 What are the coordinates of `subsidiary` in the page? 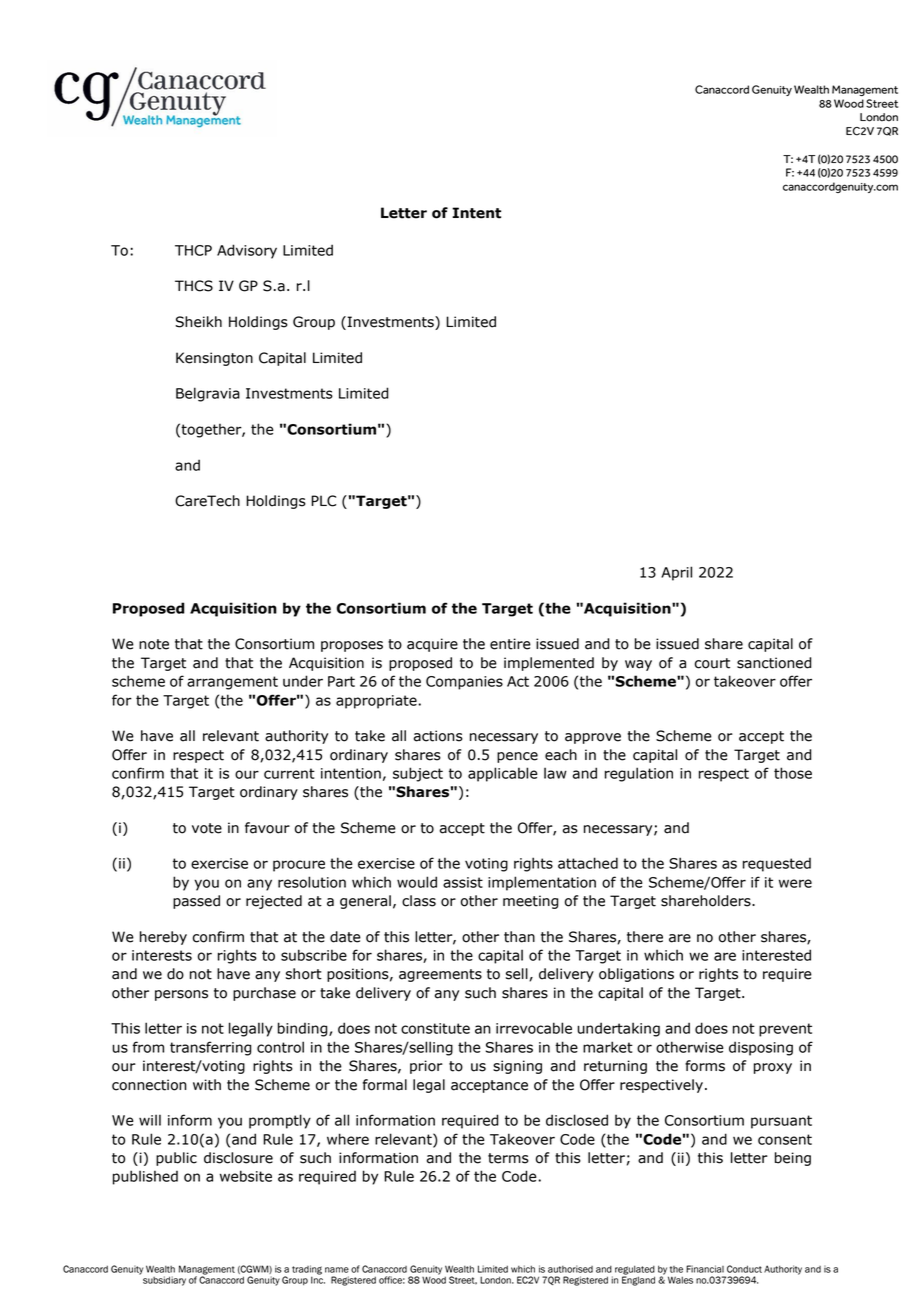 It's located at (164, 1281).
